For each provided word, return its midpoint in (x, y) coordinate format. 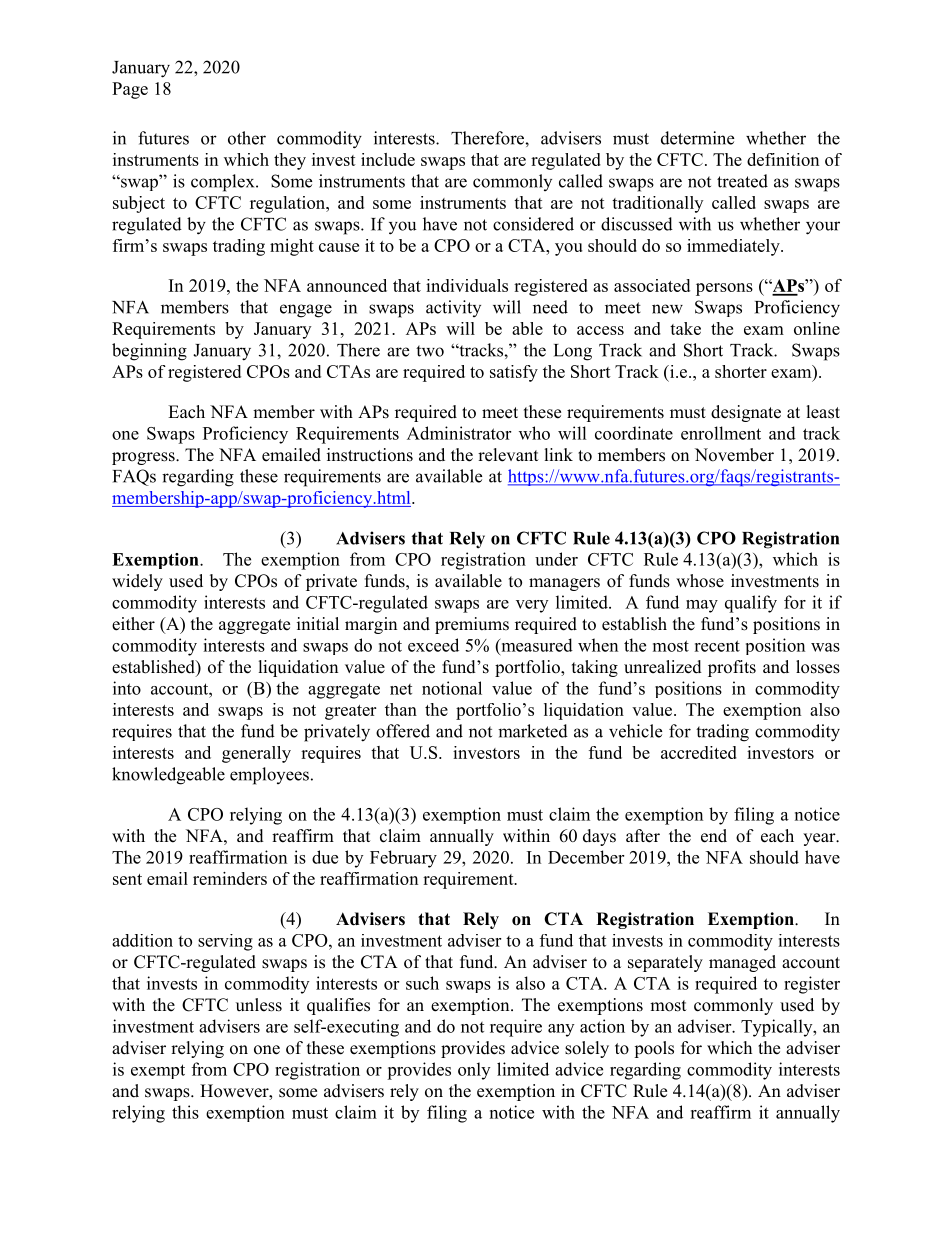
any (561, 1030)
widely (137, 582)
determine (697, 138)
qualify (751, 604)
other (247, 138)
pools (654, 1049)
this (185, 1112)
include (388, 159)
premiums (472, 625)
